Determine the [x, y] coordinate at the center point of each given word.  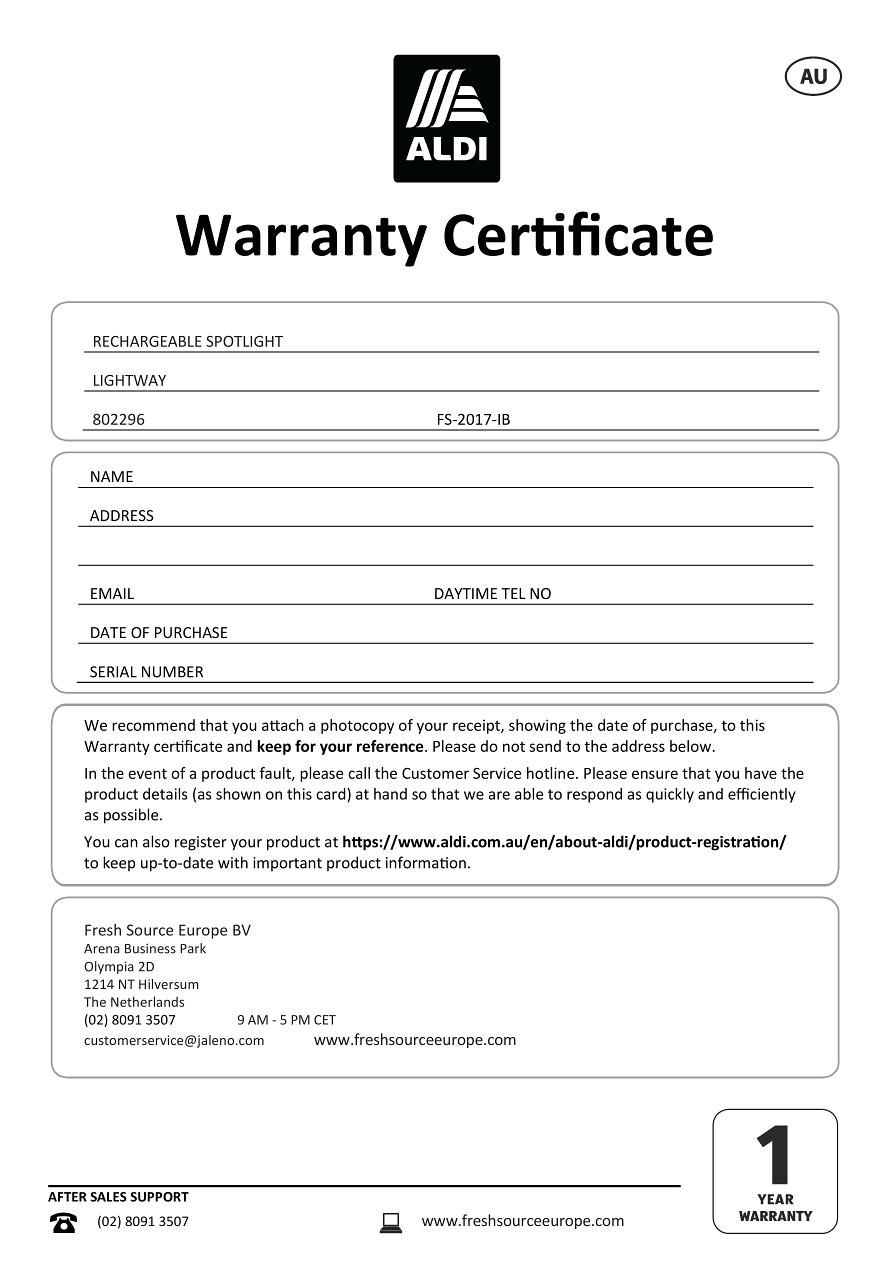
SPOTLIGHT [244, 341]
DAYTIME [466, 593]
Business [150, 948]
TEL [513, 593]
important [287, 864]
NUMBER [172, 672]
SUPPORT [159, 1197]
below [692, 746]
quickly [670, 795]
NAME [112, 476]
